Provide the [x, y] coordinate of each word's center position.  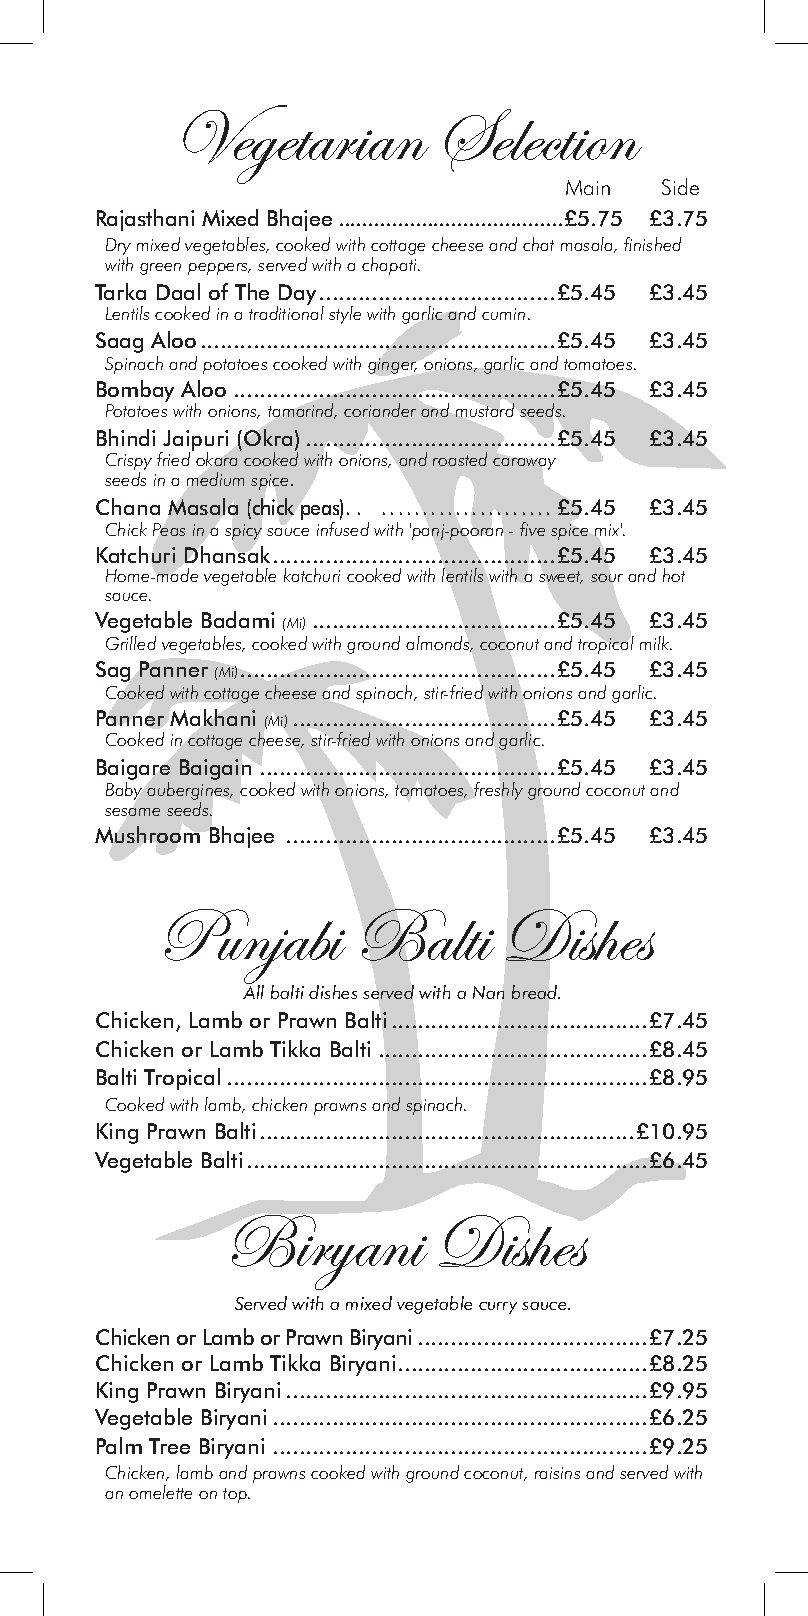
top [236, 1495]
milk [656, 643]
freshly [498, 791]
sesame [132, 812]
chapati [390, 266]
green [160, 269]
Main [588, 187]
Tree [169, 1446]
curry [498, 1308]
